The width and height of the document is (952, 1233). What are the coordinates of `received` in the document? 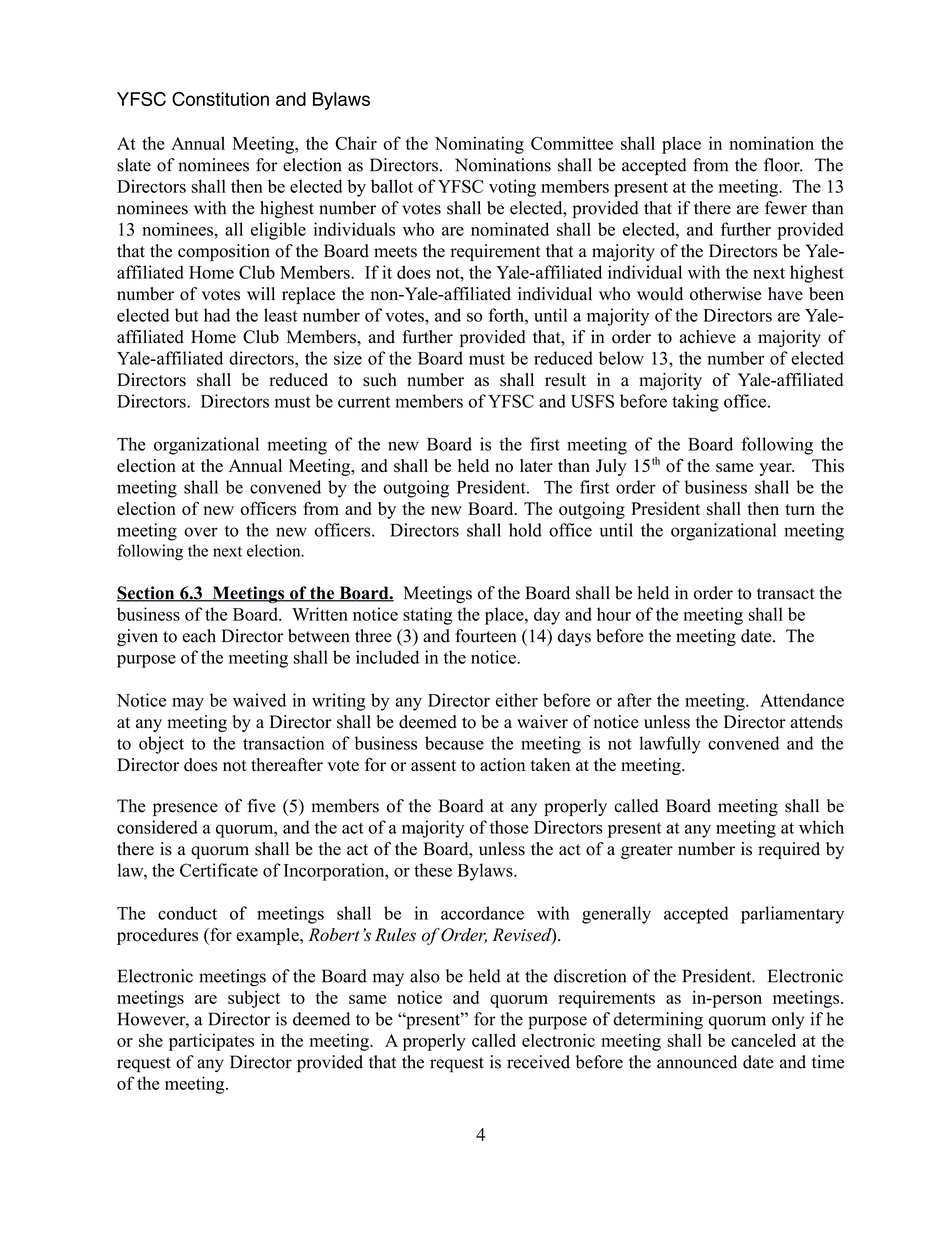 It's located at (538, 1062).
